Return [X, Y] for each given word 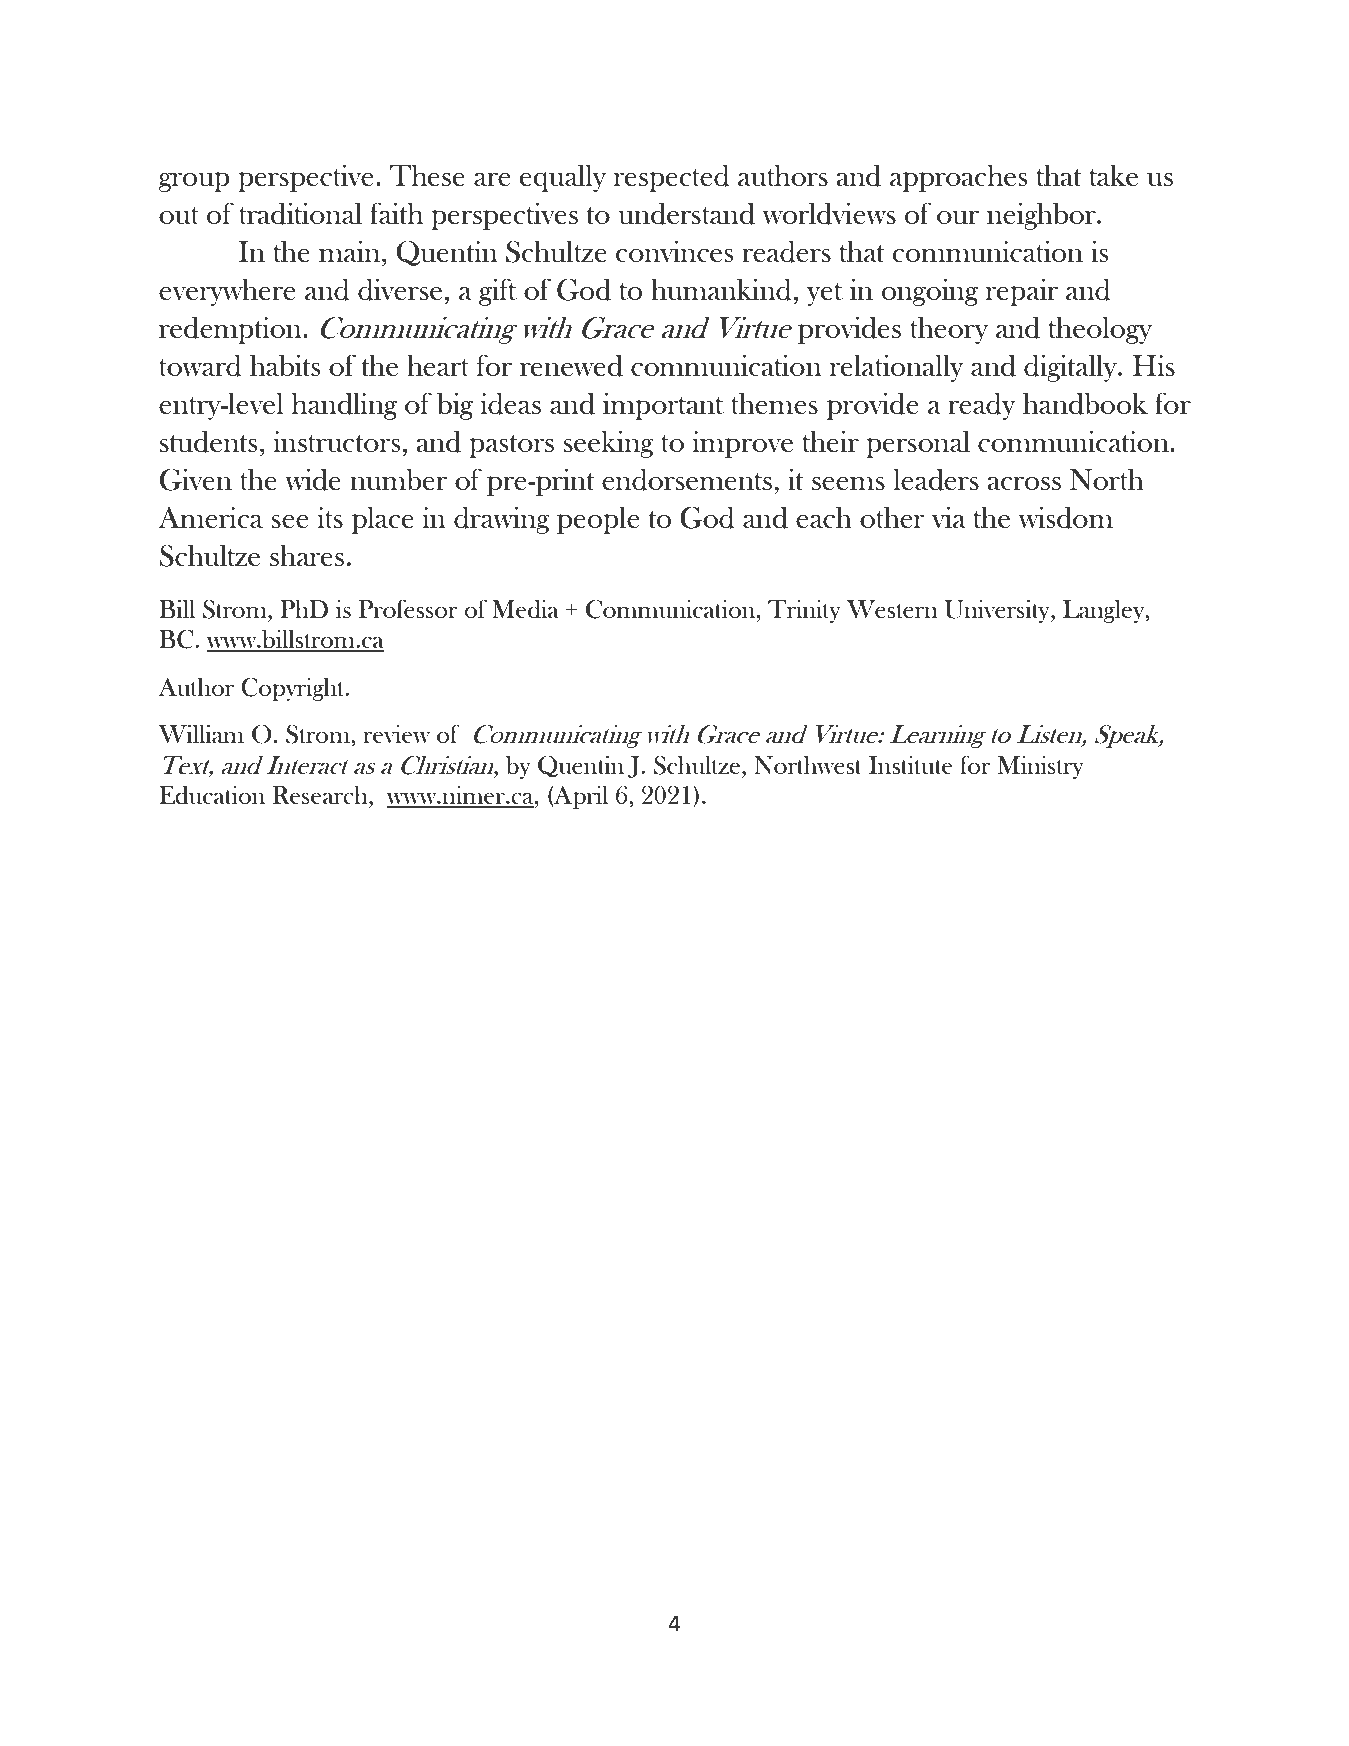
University [998, 611]
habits [285, 365]
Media [525, 609]
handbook [1085, 403]
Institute [910, 765]
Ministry [1040, 767]
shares [307, 555]
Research [321, 795]
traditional [300, 213]
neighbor [1042, 216]
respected [672, 178]
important [663, 406]
